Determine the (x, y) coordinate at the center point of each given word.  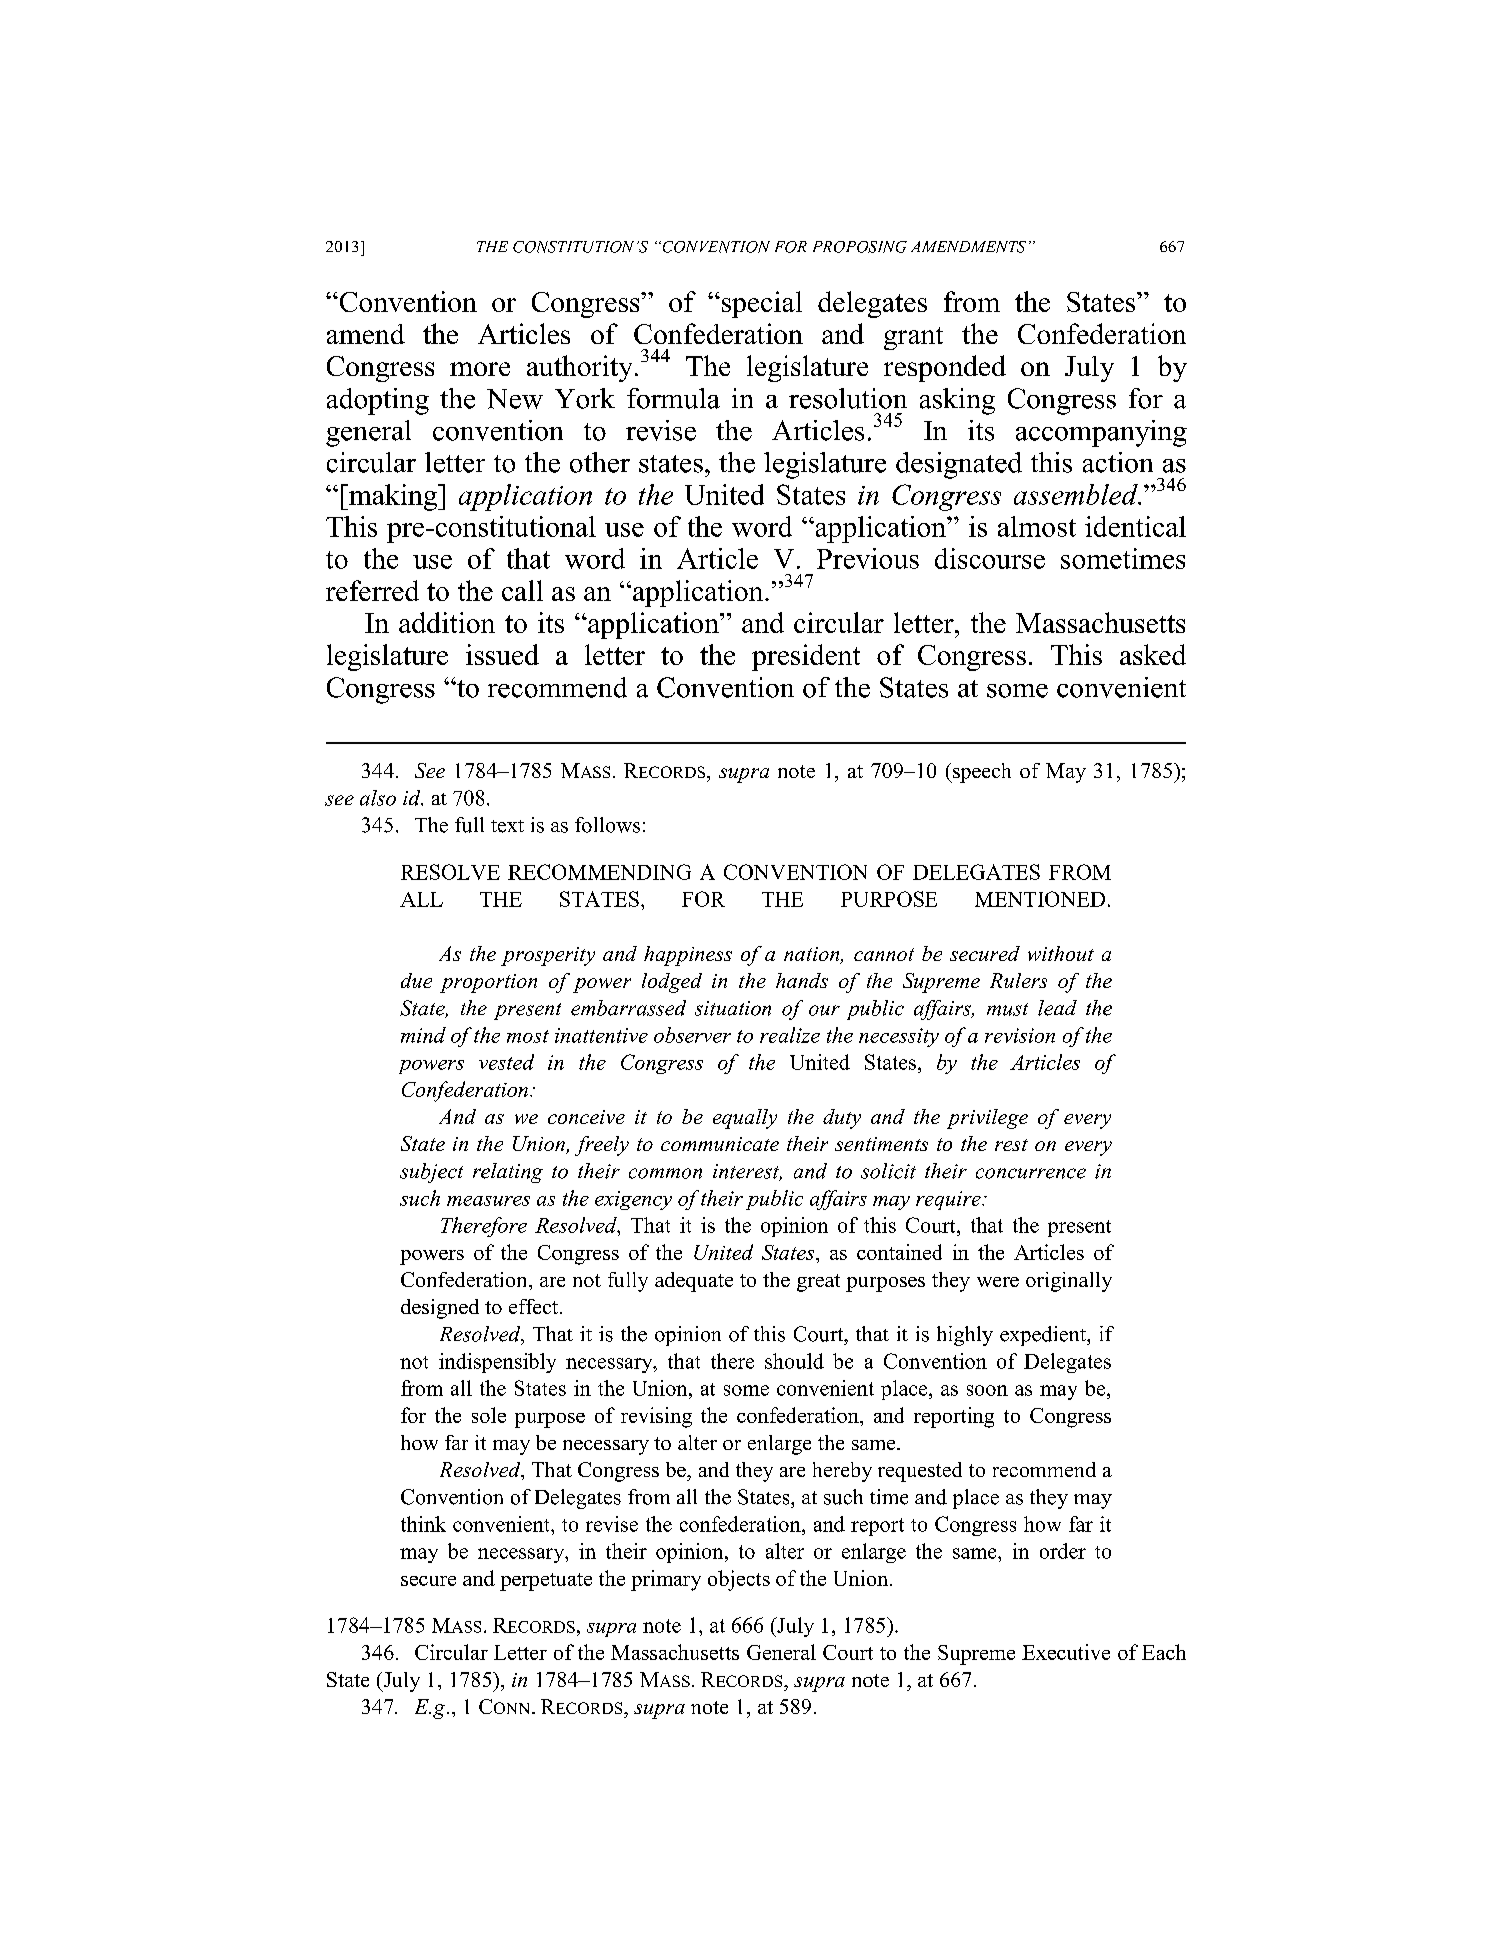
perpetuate (546, 1582)
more (480, 369)
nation (813, 955)
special (762, 304)
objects (739, 1580)
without (1061, 953)
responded (945, 368)
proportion (488, 983)
